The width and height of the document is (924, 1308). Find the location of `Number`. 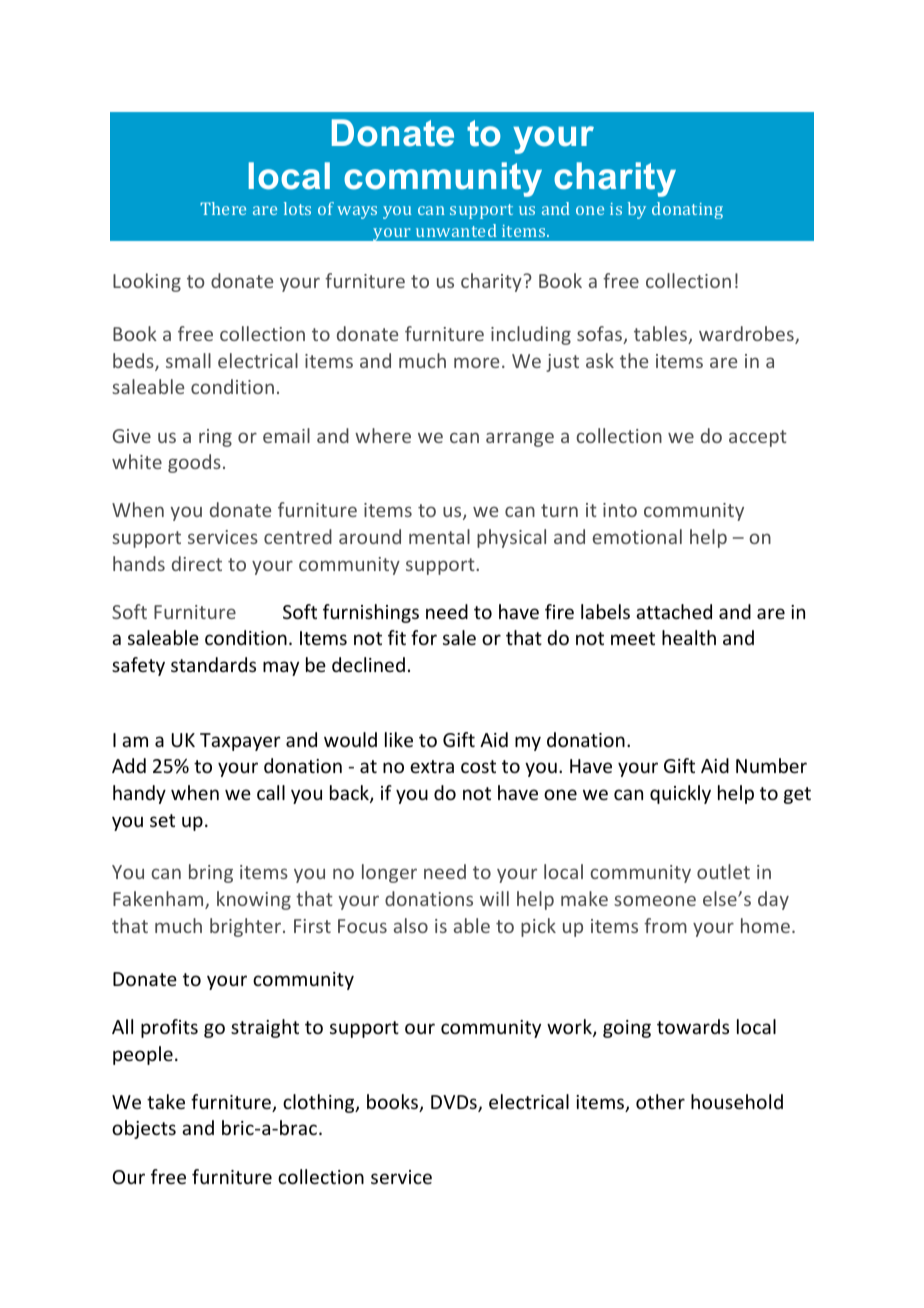

Number is located at coordinates (771, 765).
